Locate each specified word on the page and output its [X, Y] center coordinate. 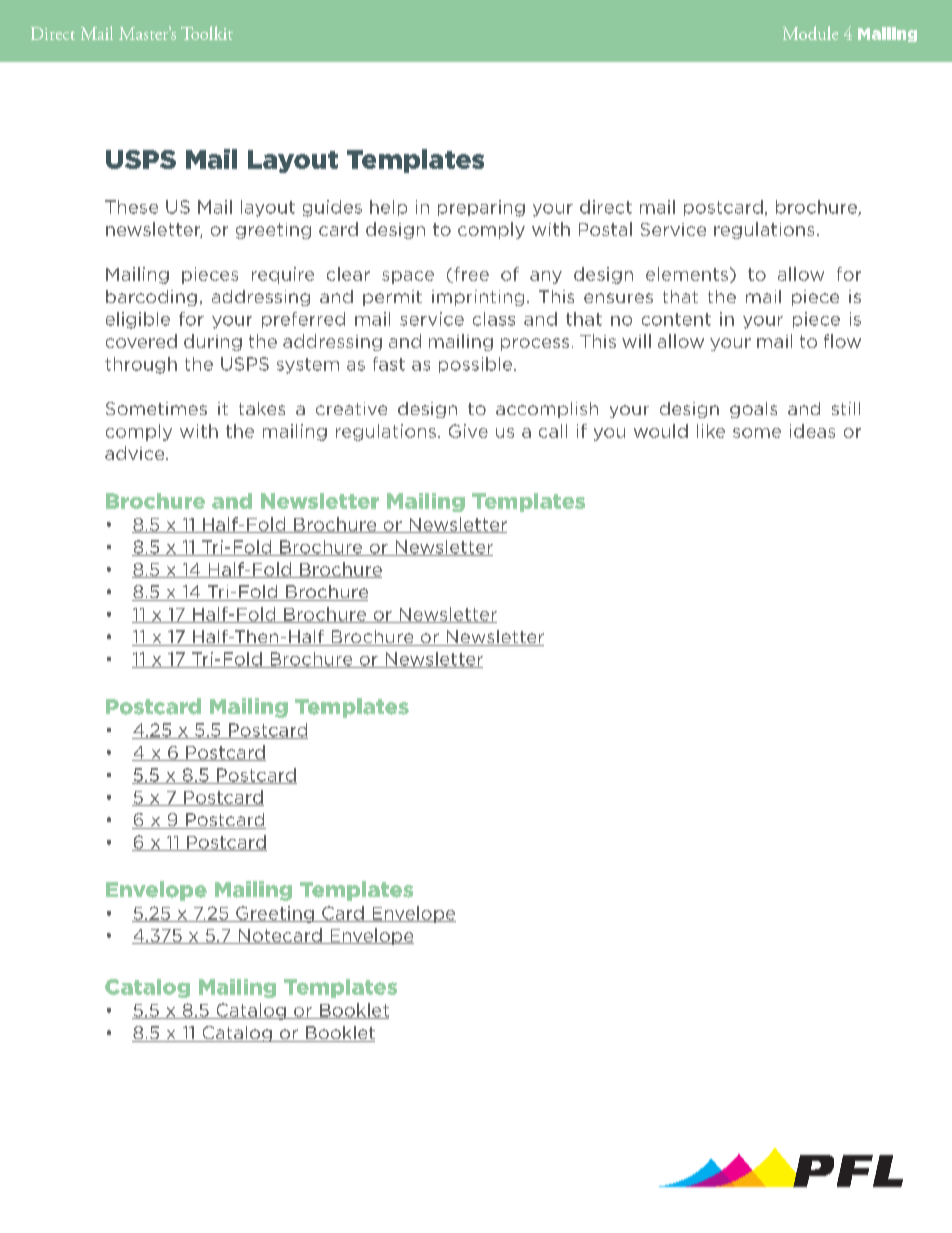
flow [842, 341]
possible [477, 365]
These [131, 207]
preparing [481, 208]
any [546, 277]
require [283, 275]
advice [136, 453]
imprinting [478, 298]
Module [810, 33]
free [470, 275]
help [388, 208]
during [213, 342]
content [676, 319]
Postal [605, 229]
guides [332, 208]
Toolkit [207, 33]
